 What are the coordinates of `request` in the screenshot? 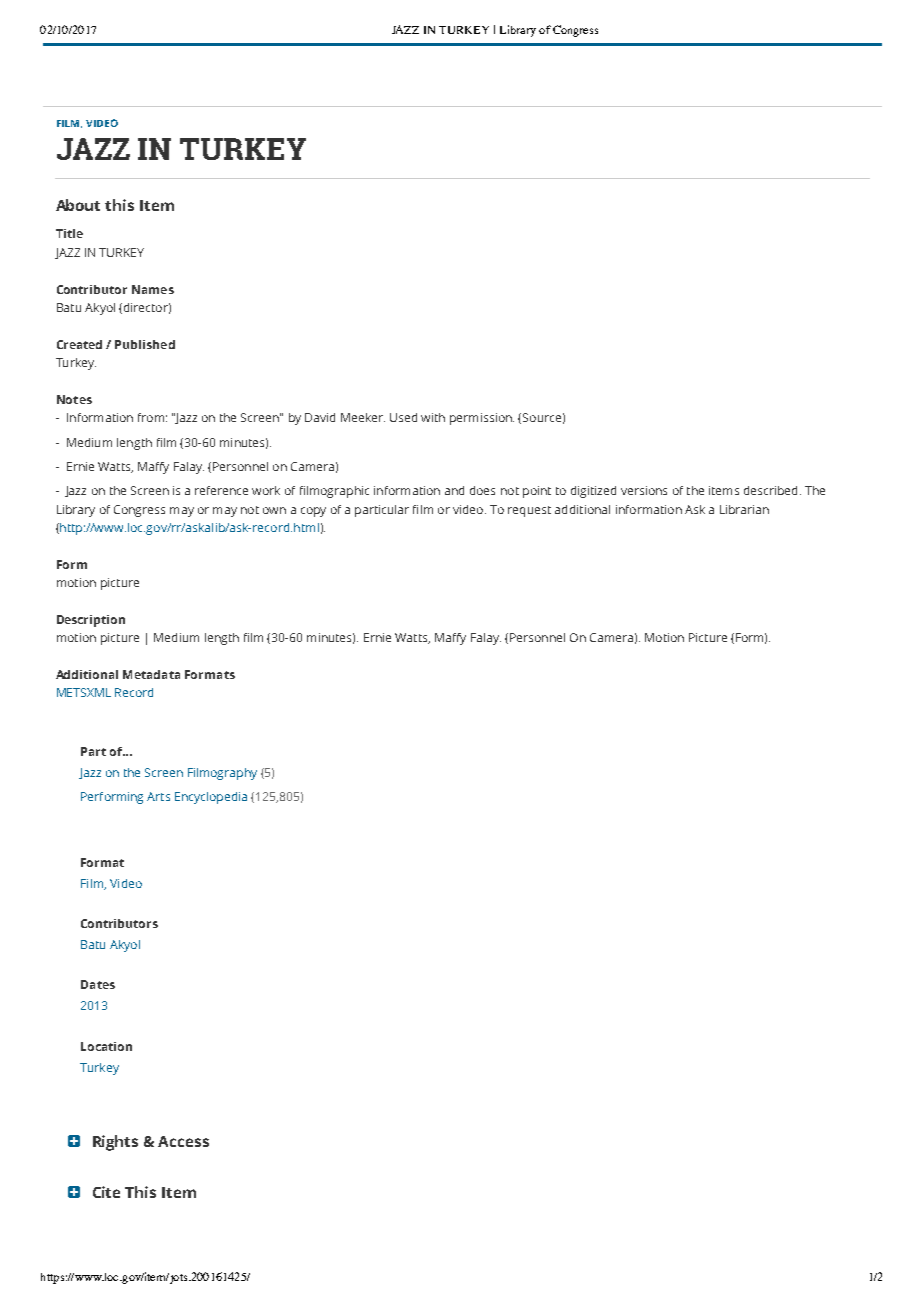 It's located at (529, 511).
